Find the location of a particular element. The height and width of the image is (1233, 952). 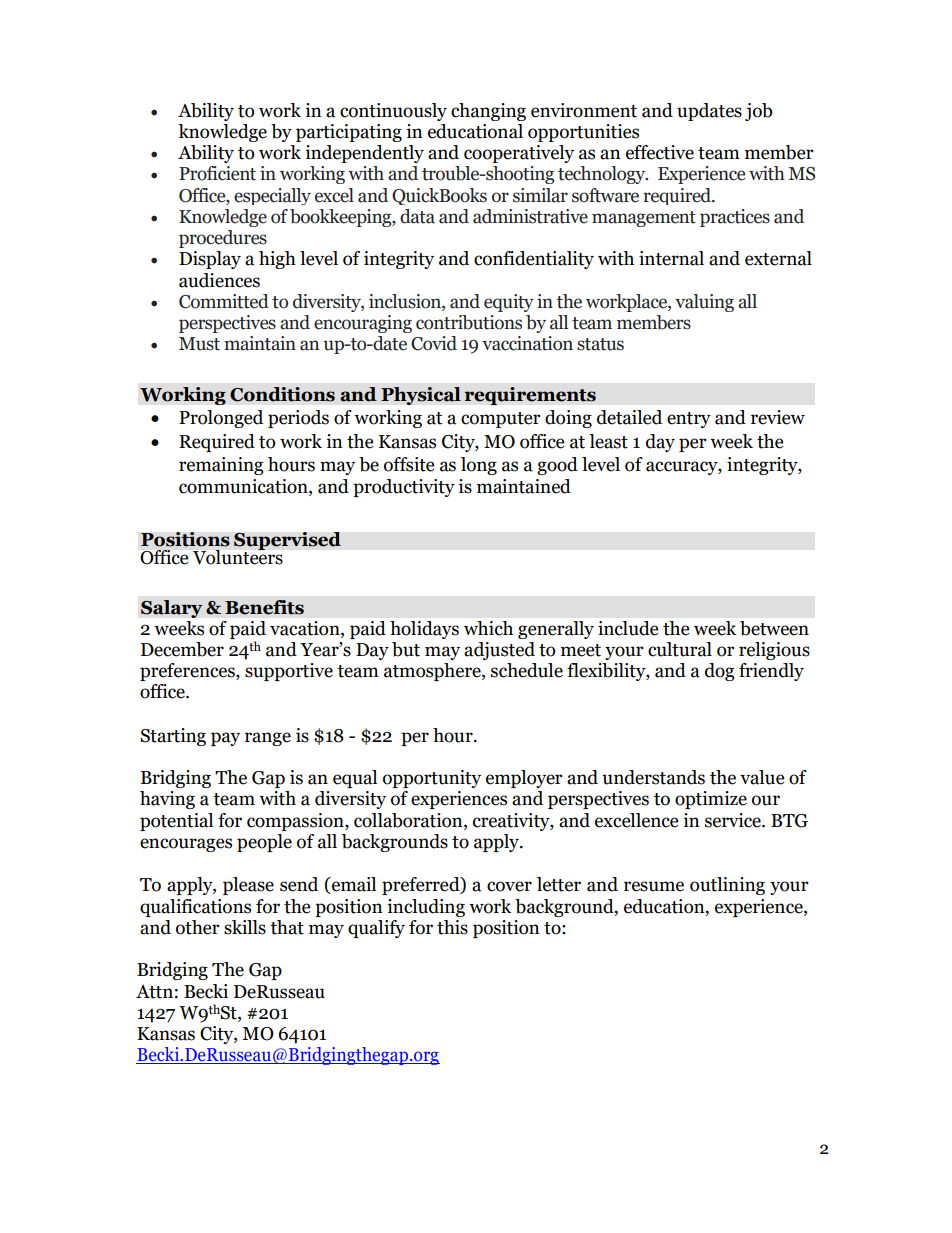

skills is located at coordinates (245, 927).
